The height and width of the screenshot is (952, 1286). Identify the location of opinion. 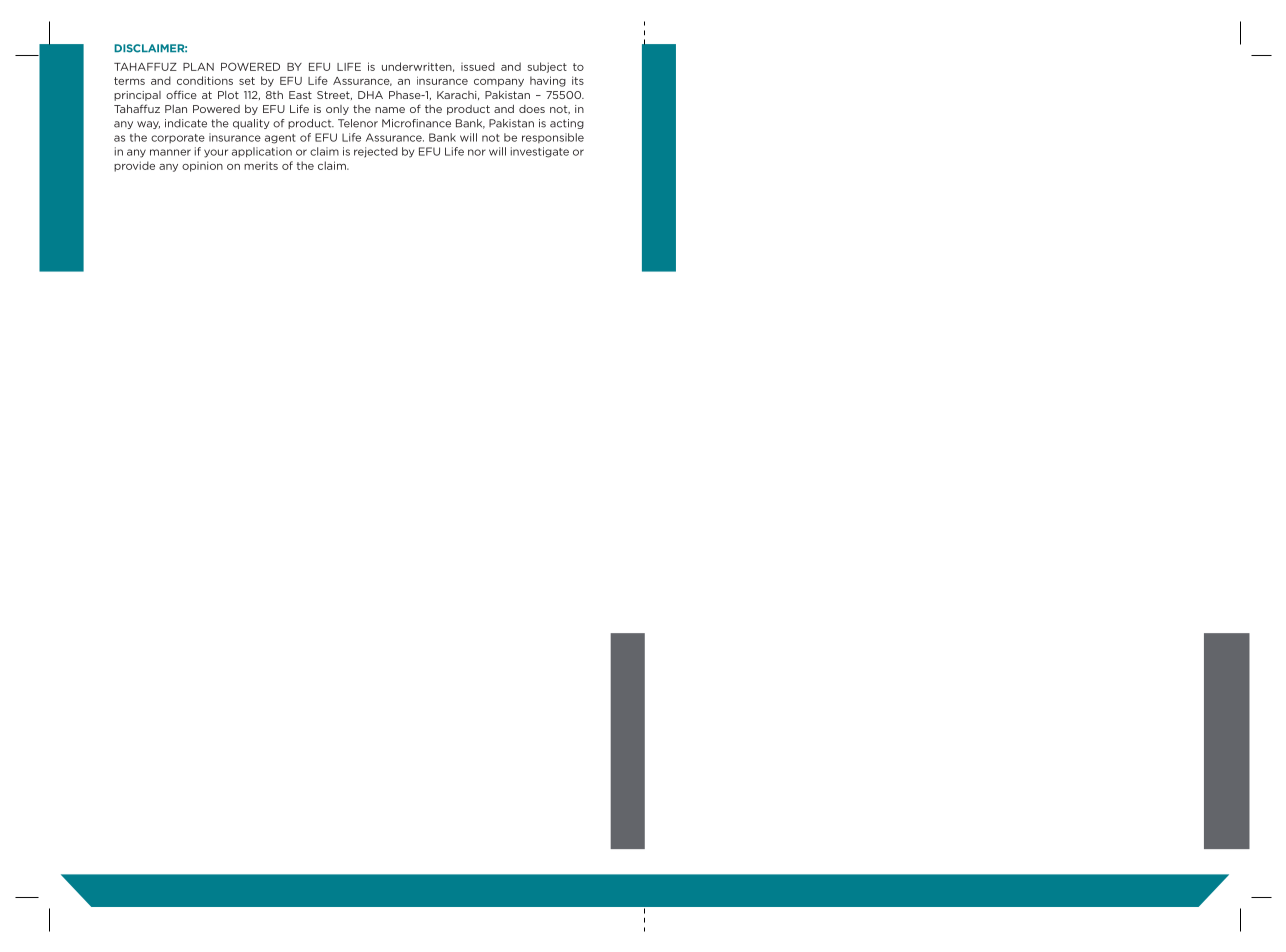
(202, 166).
